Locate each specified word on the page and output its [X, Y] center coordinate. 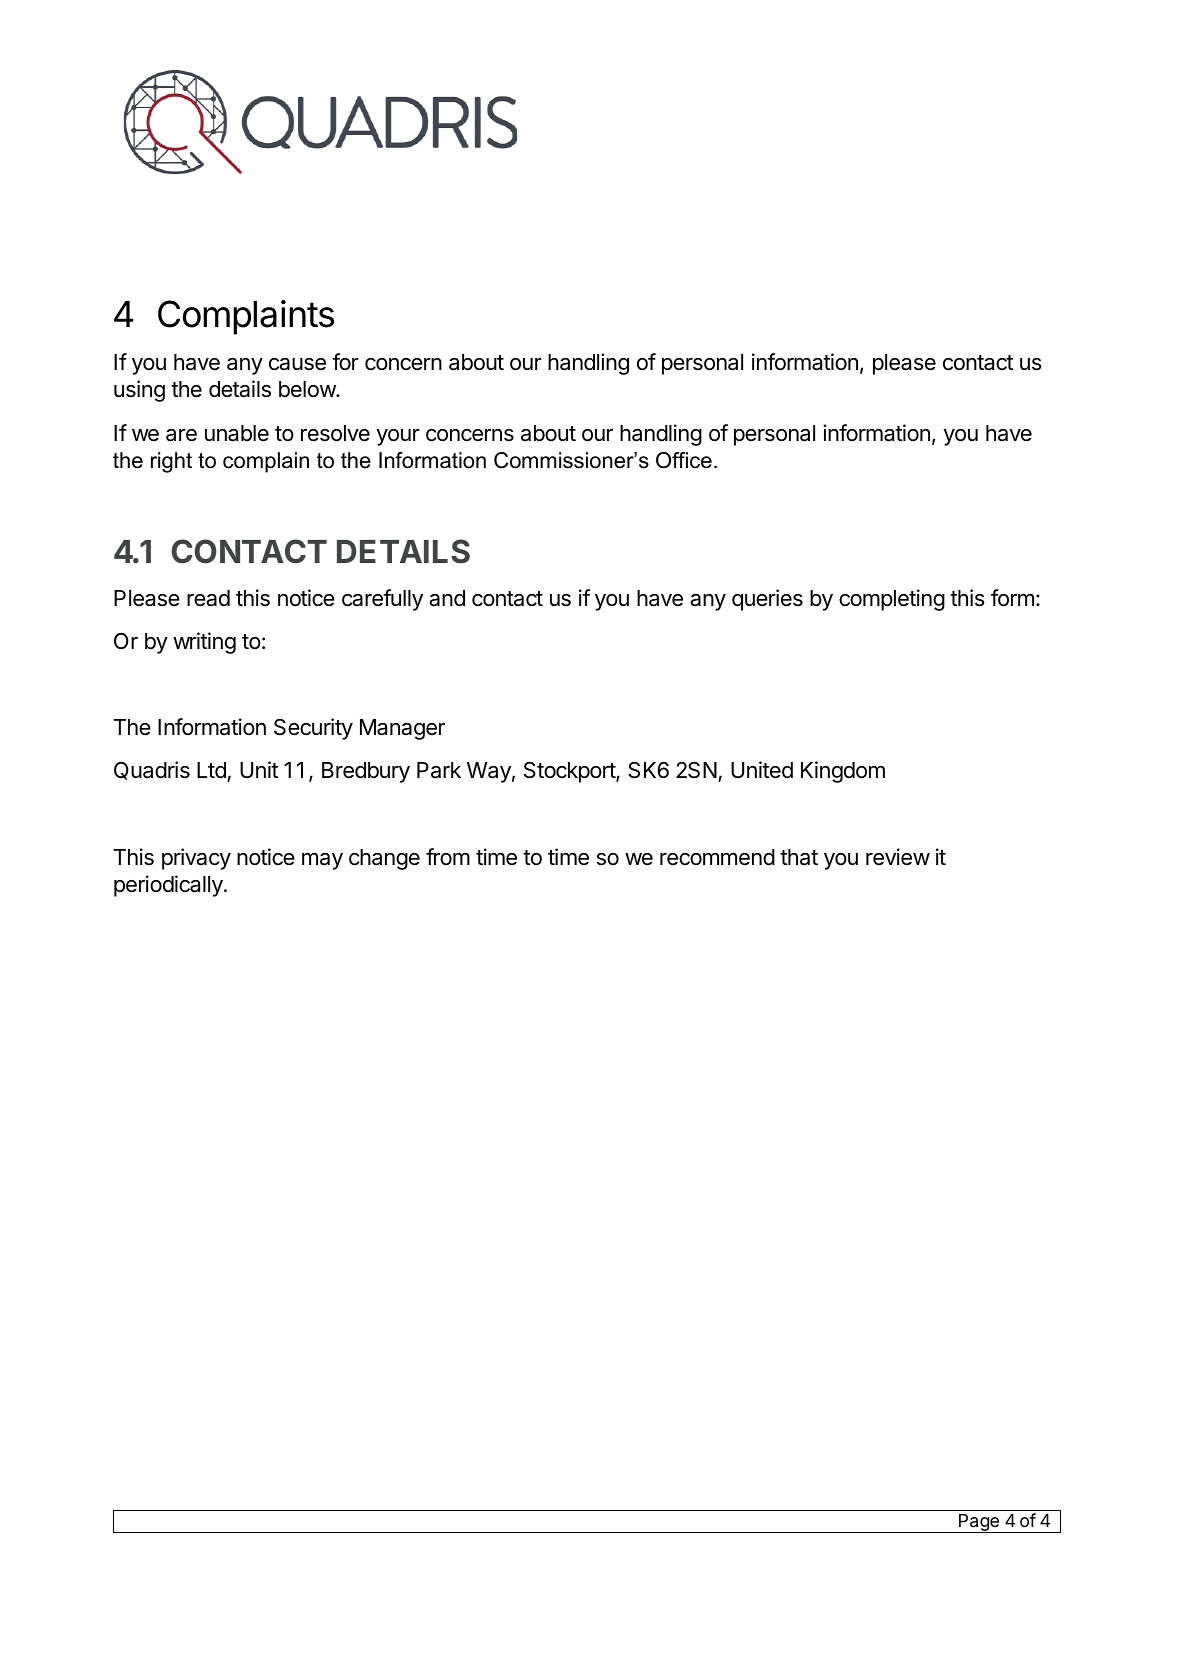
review [898, 857]
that [799, 857]
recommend [717, 857]
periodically [169, 886]
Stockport [570, 772]
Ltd [212, 772]
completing [892, 600]
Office [684, 460]
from [448, 856]
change [384, 859]
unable [237, 433]
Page [979, 1523]
